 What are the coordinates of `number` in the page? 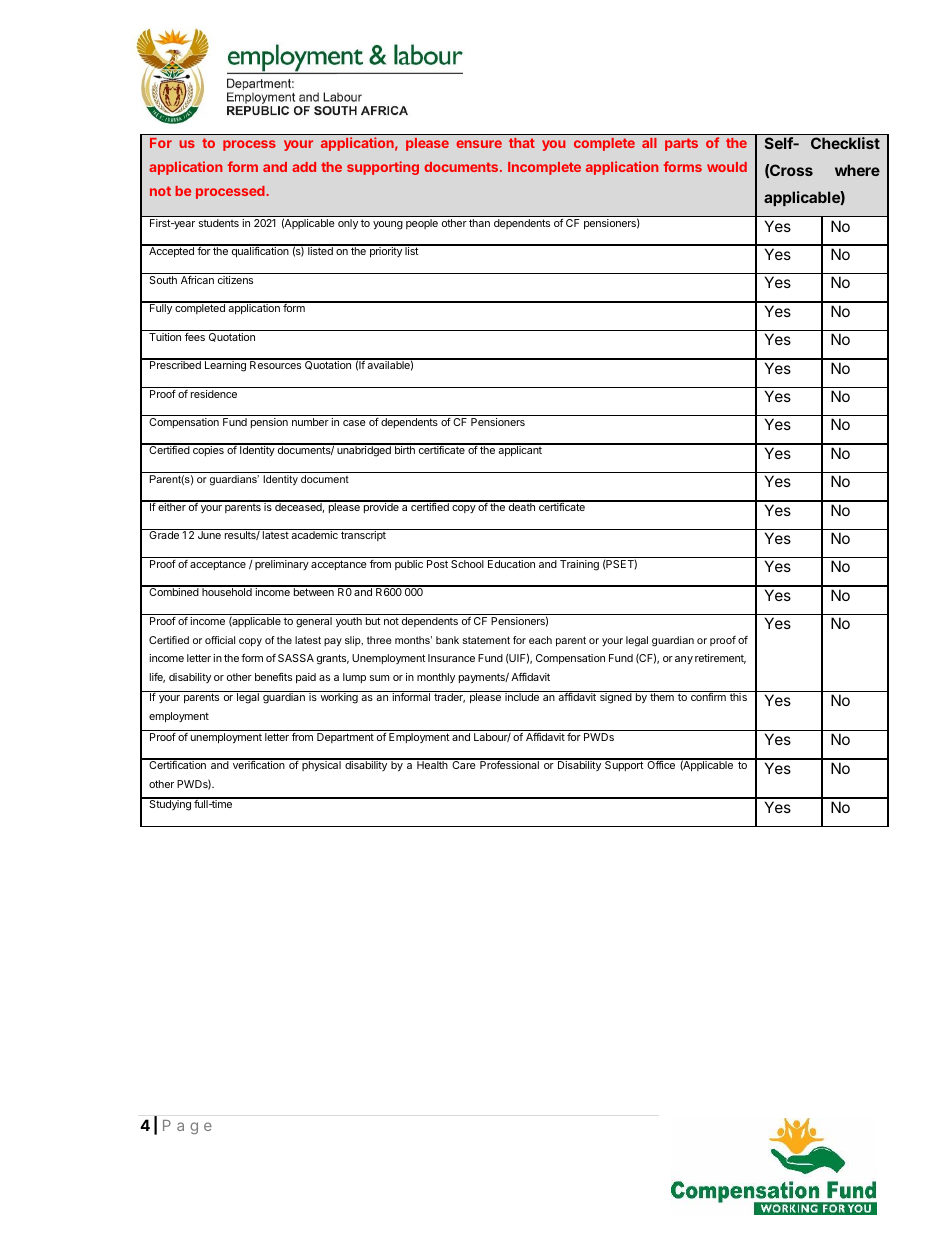 It's located at (310, 422).
